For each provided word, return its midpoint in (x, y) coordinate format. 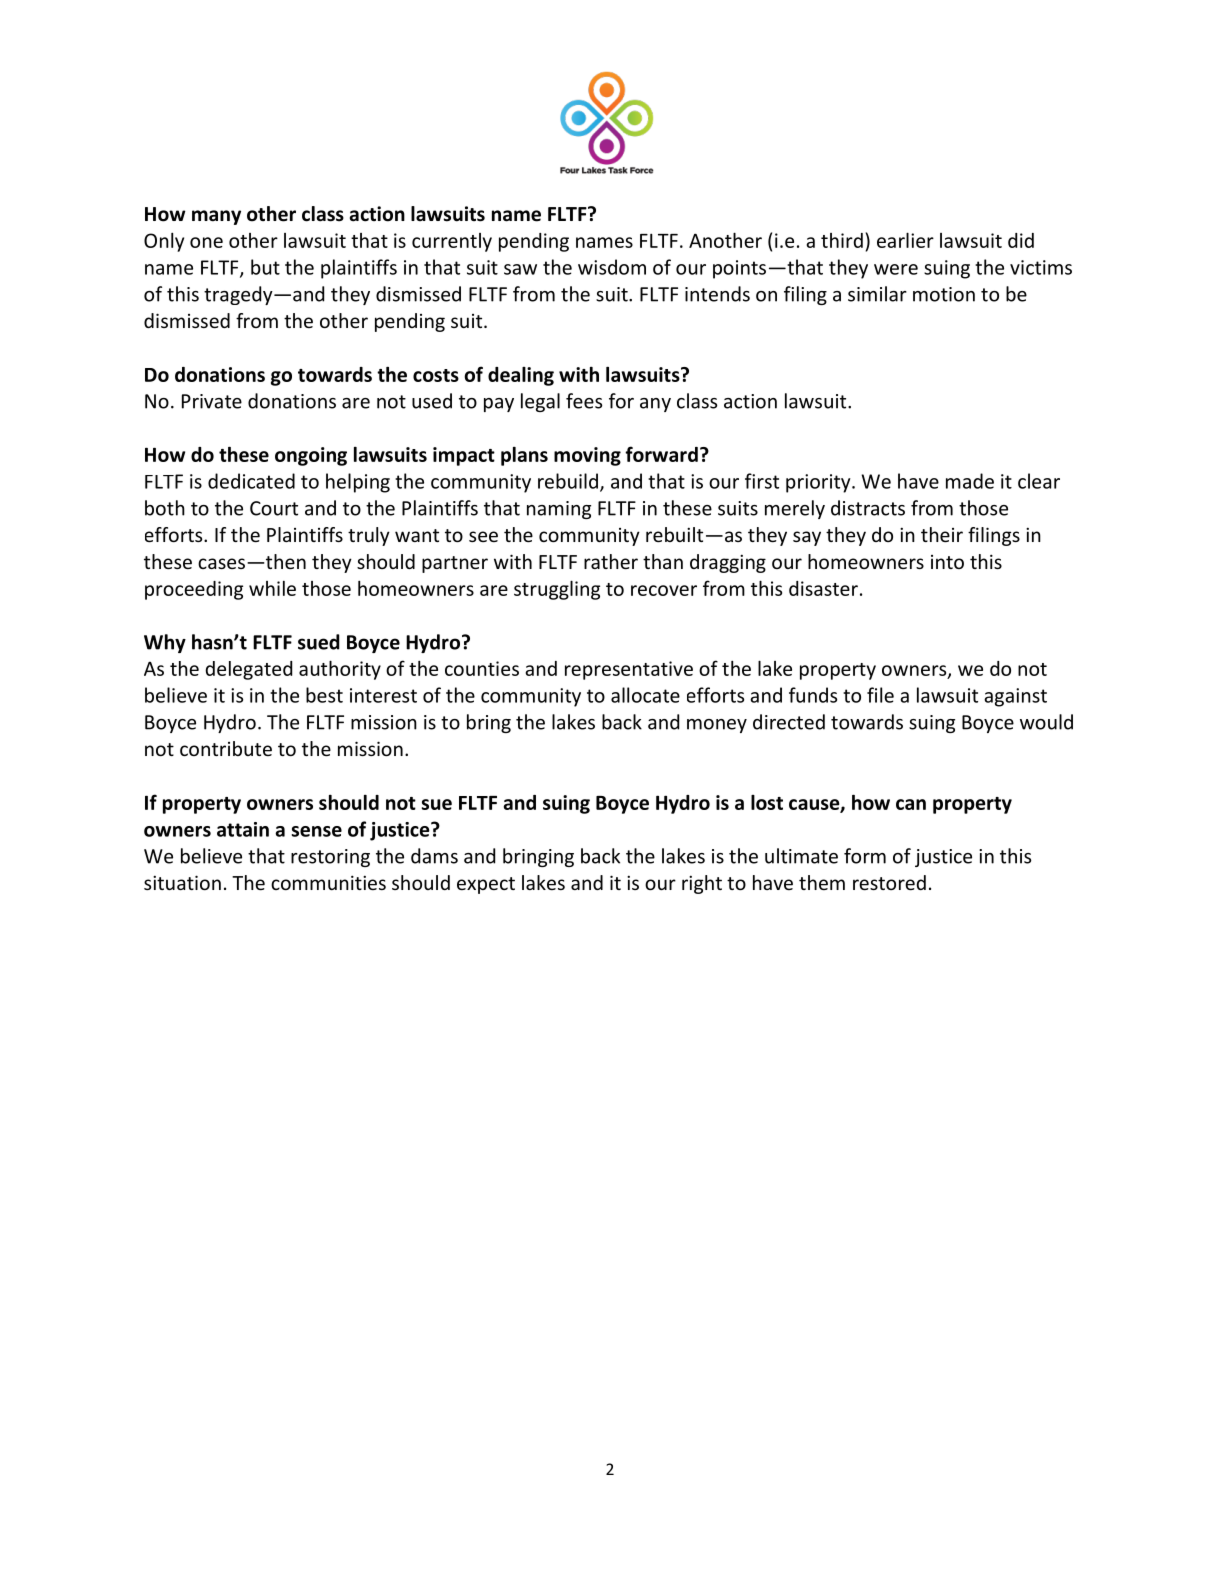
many (216, 217)
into (947, 562)
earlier (905, 240)
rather (611, 561)
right (702, 884)
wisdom (612, 267)
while (272, 588)
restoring (330, 858)
